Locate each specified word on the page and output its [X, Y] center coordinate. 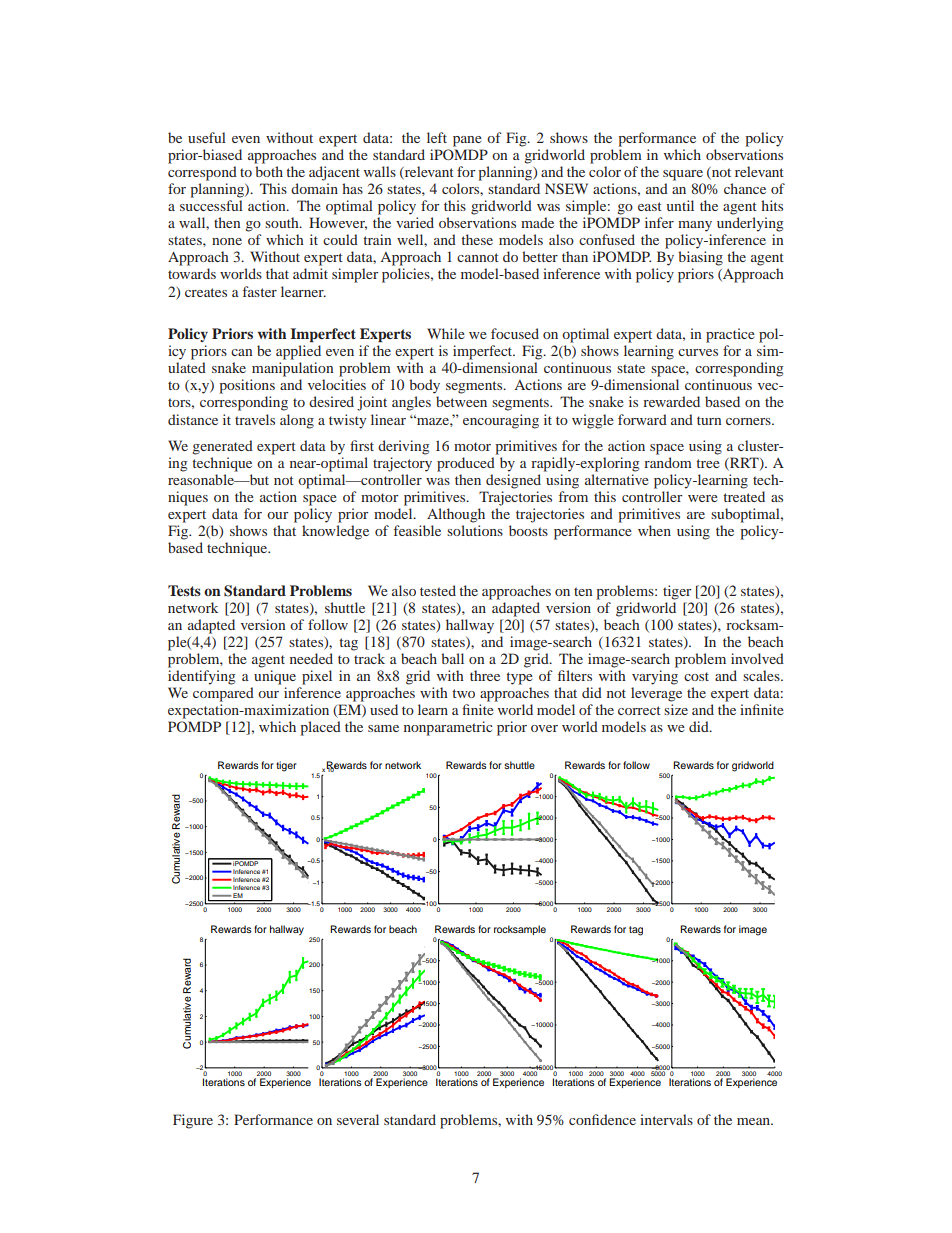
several [358, 1119]
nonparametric [448, 728]
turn [709, 420]
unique [275, 677]
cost [696, 676]
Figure [193, 1121]
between [461, 401]
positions [247, 386]
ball [452, 658]
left [437, 137]
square [683, 175]
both [269, 171]
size [676, 709]
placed [320, 728]
